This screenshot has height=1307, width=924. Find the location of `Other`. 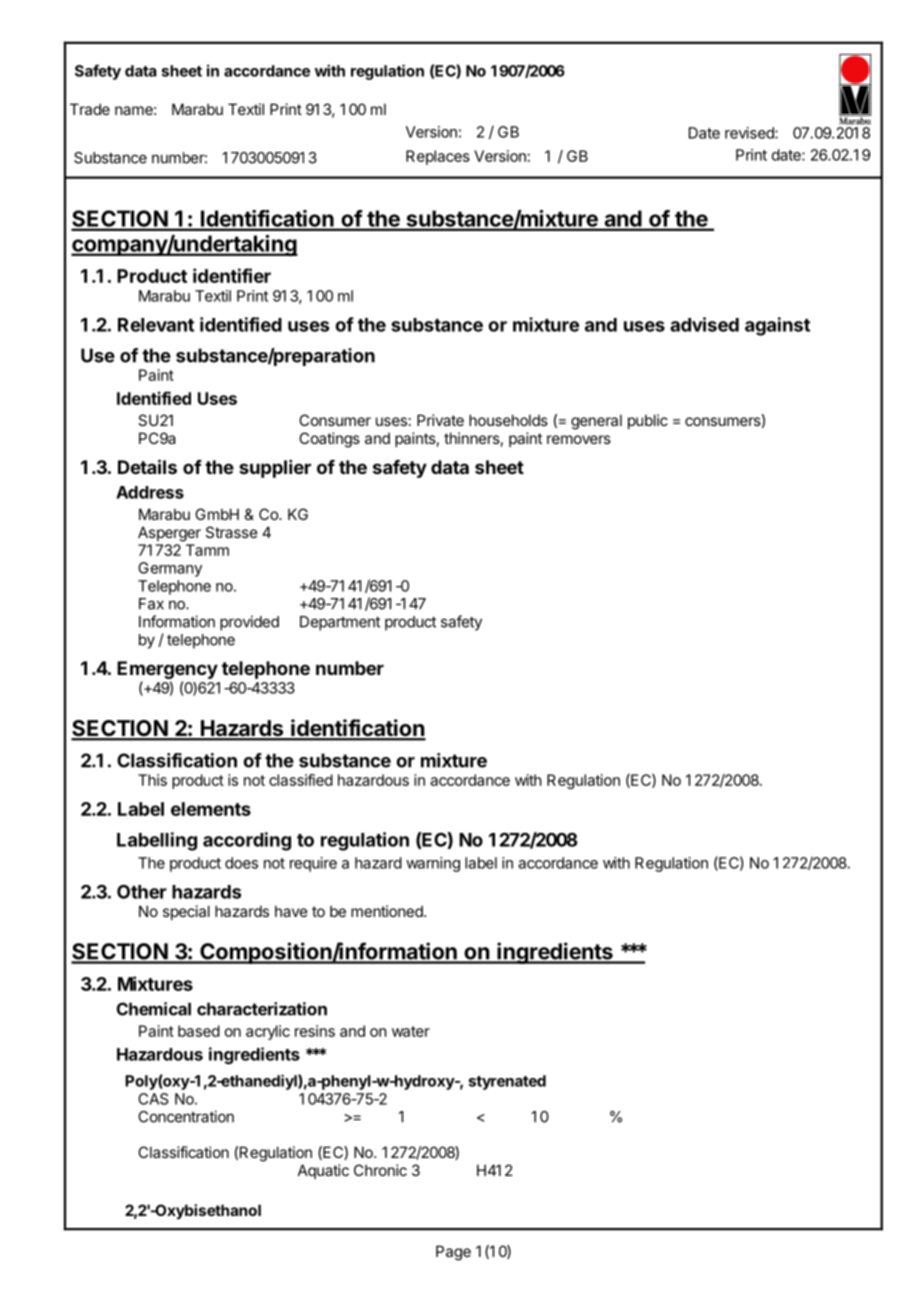

Other is located at coordinates (142, 891).
